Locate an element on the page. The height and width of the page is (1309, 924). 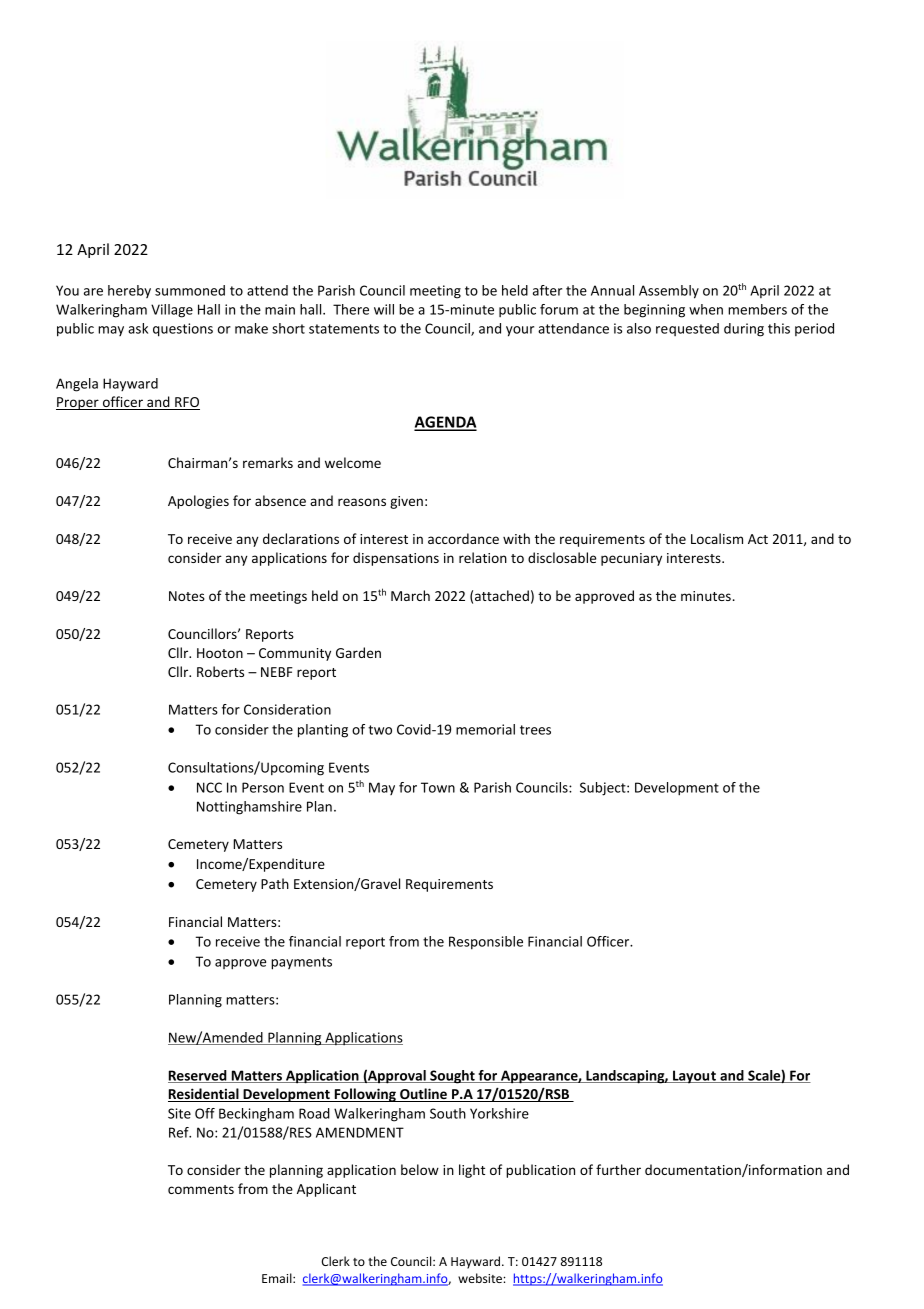
light is located at coordinates (472, 1171).
